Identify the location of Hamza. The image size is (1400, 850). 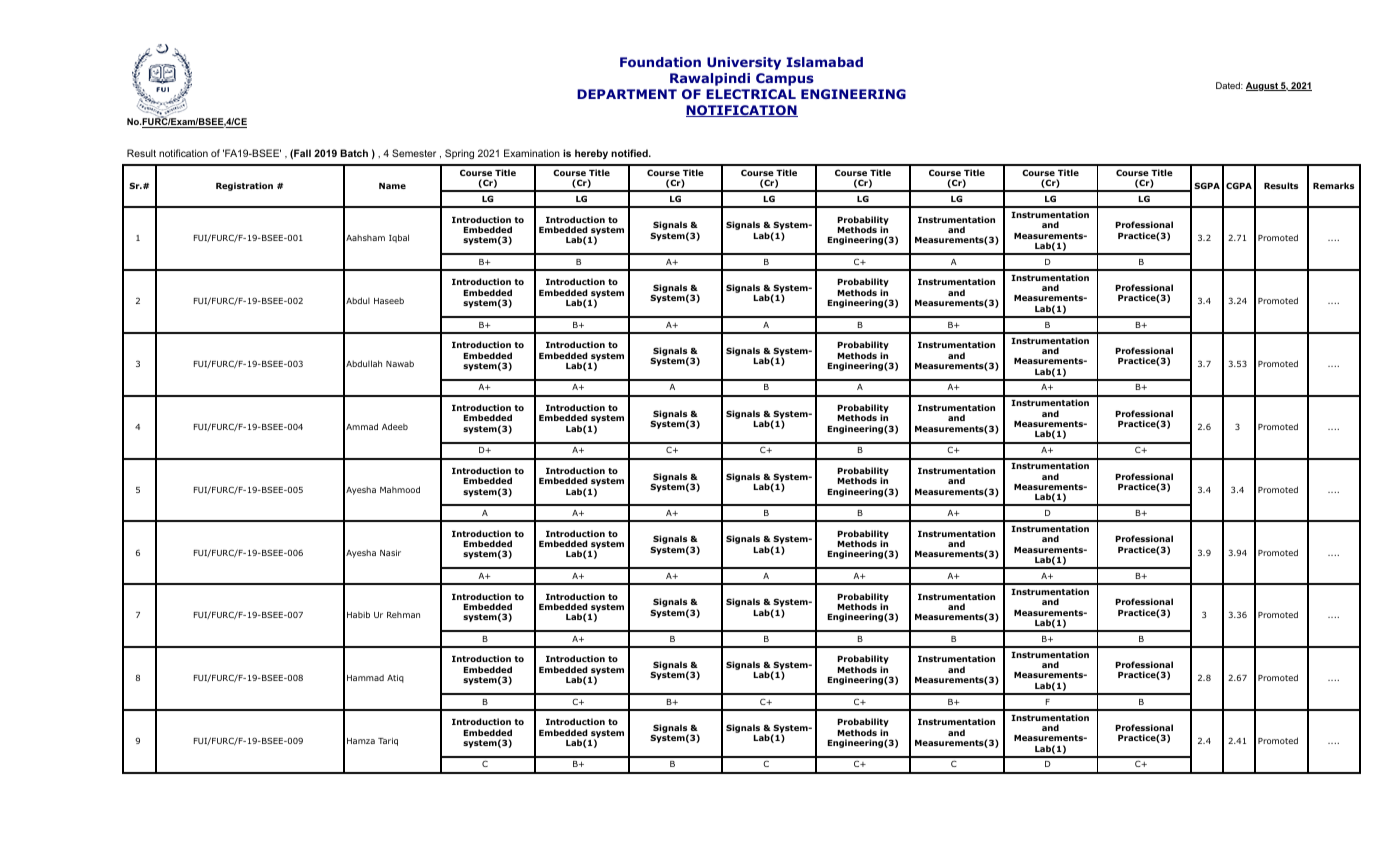
(361, 741).
